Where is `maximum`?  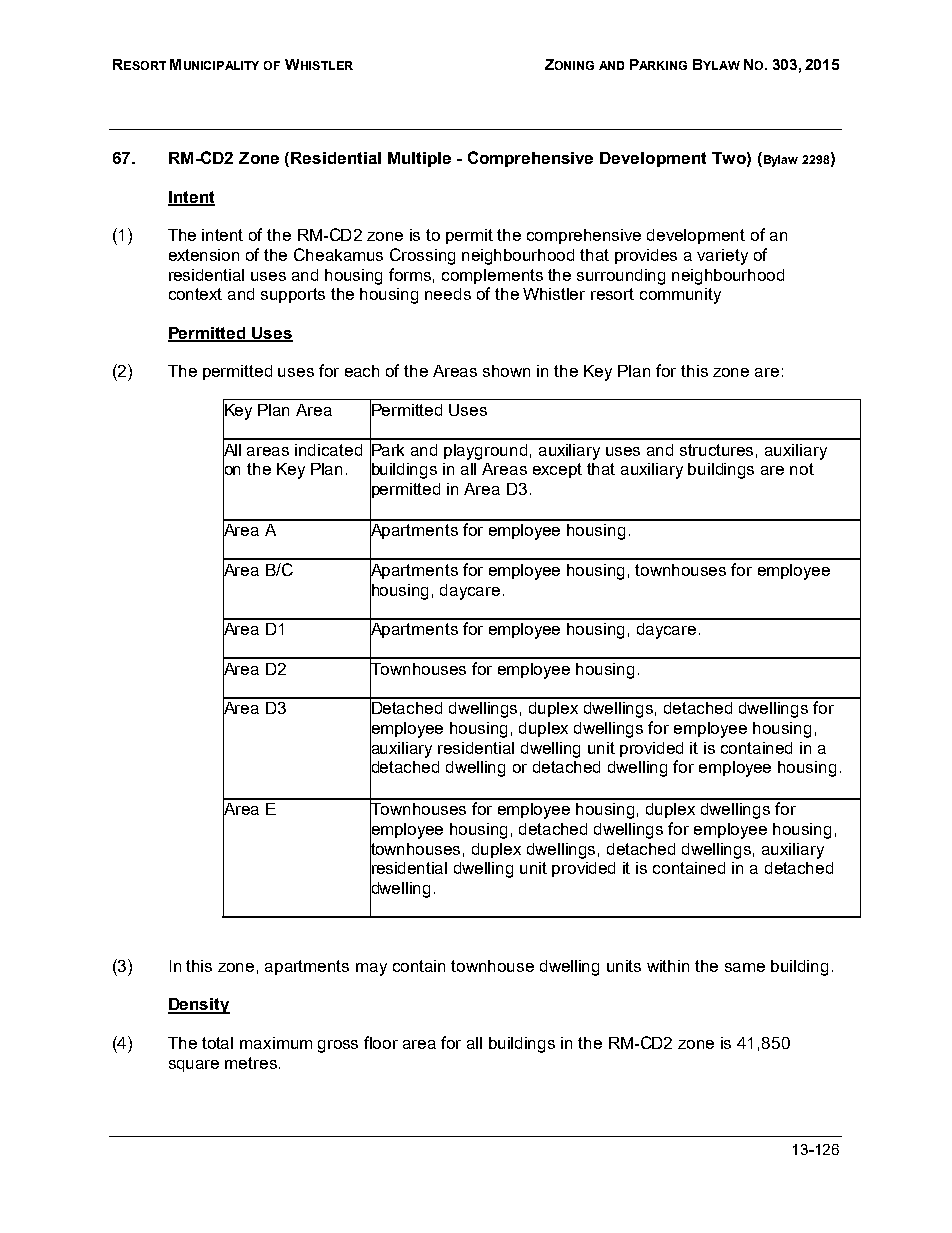
maximum is located at coordinates (276, 1043).
